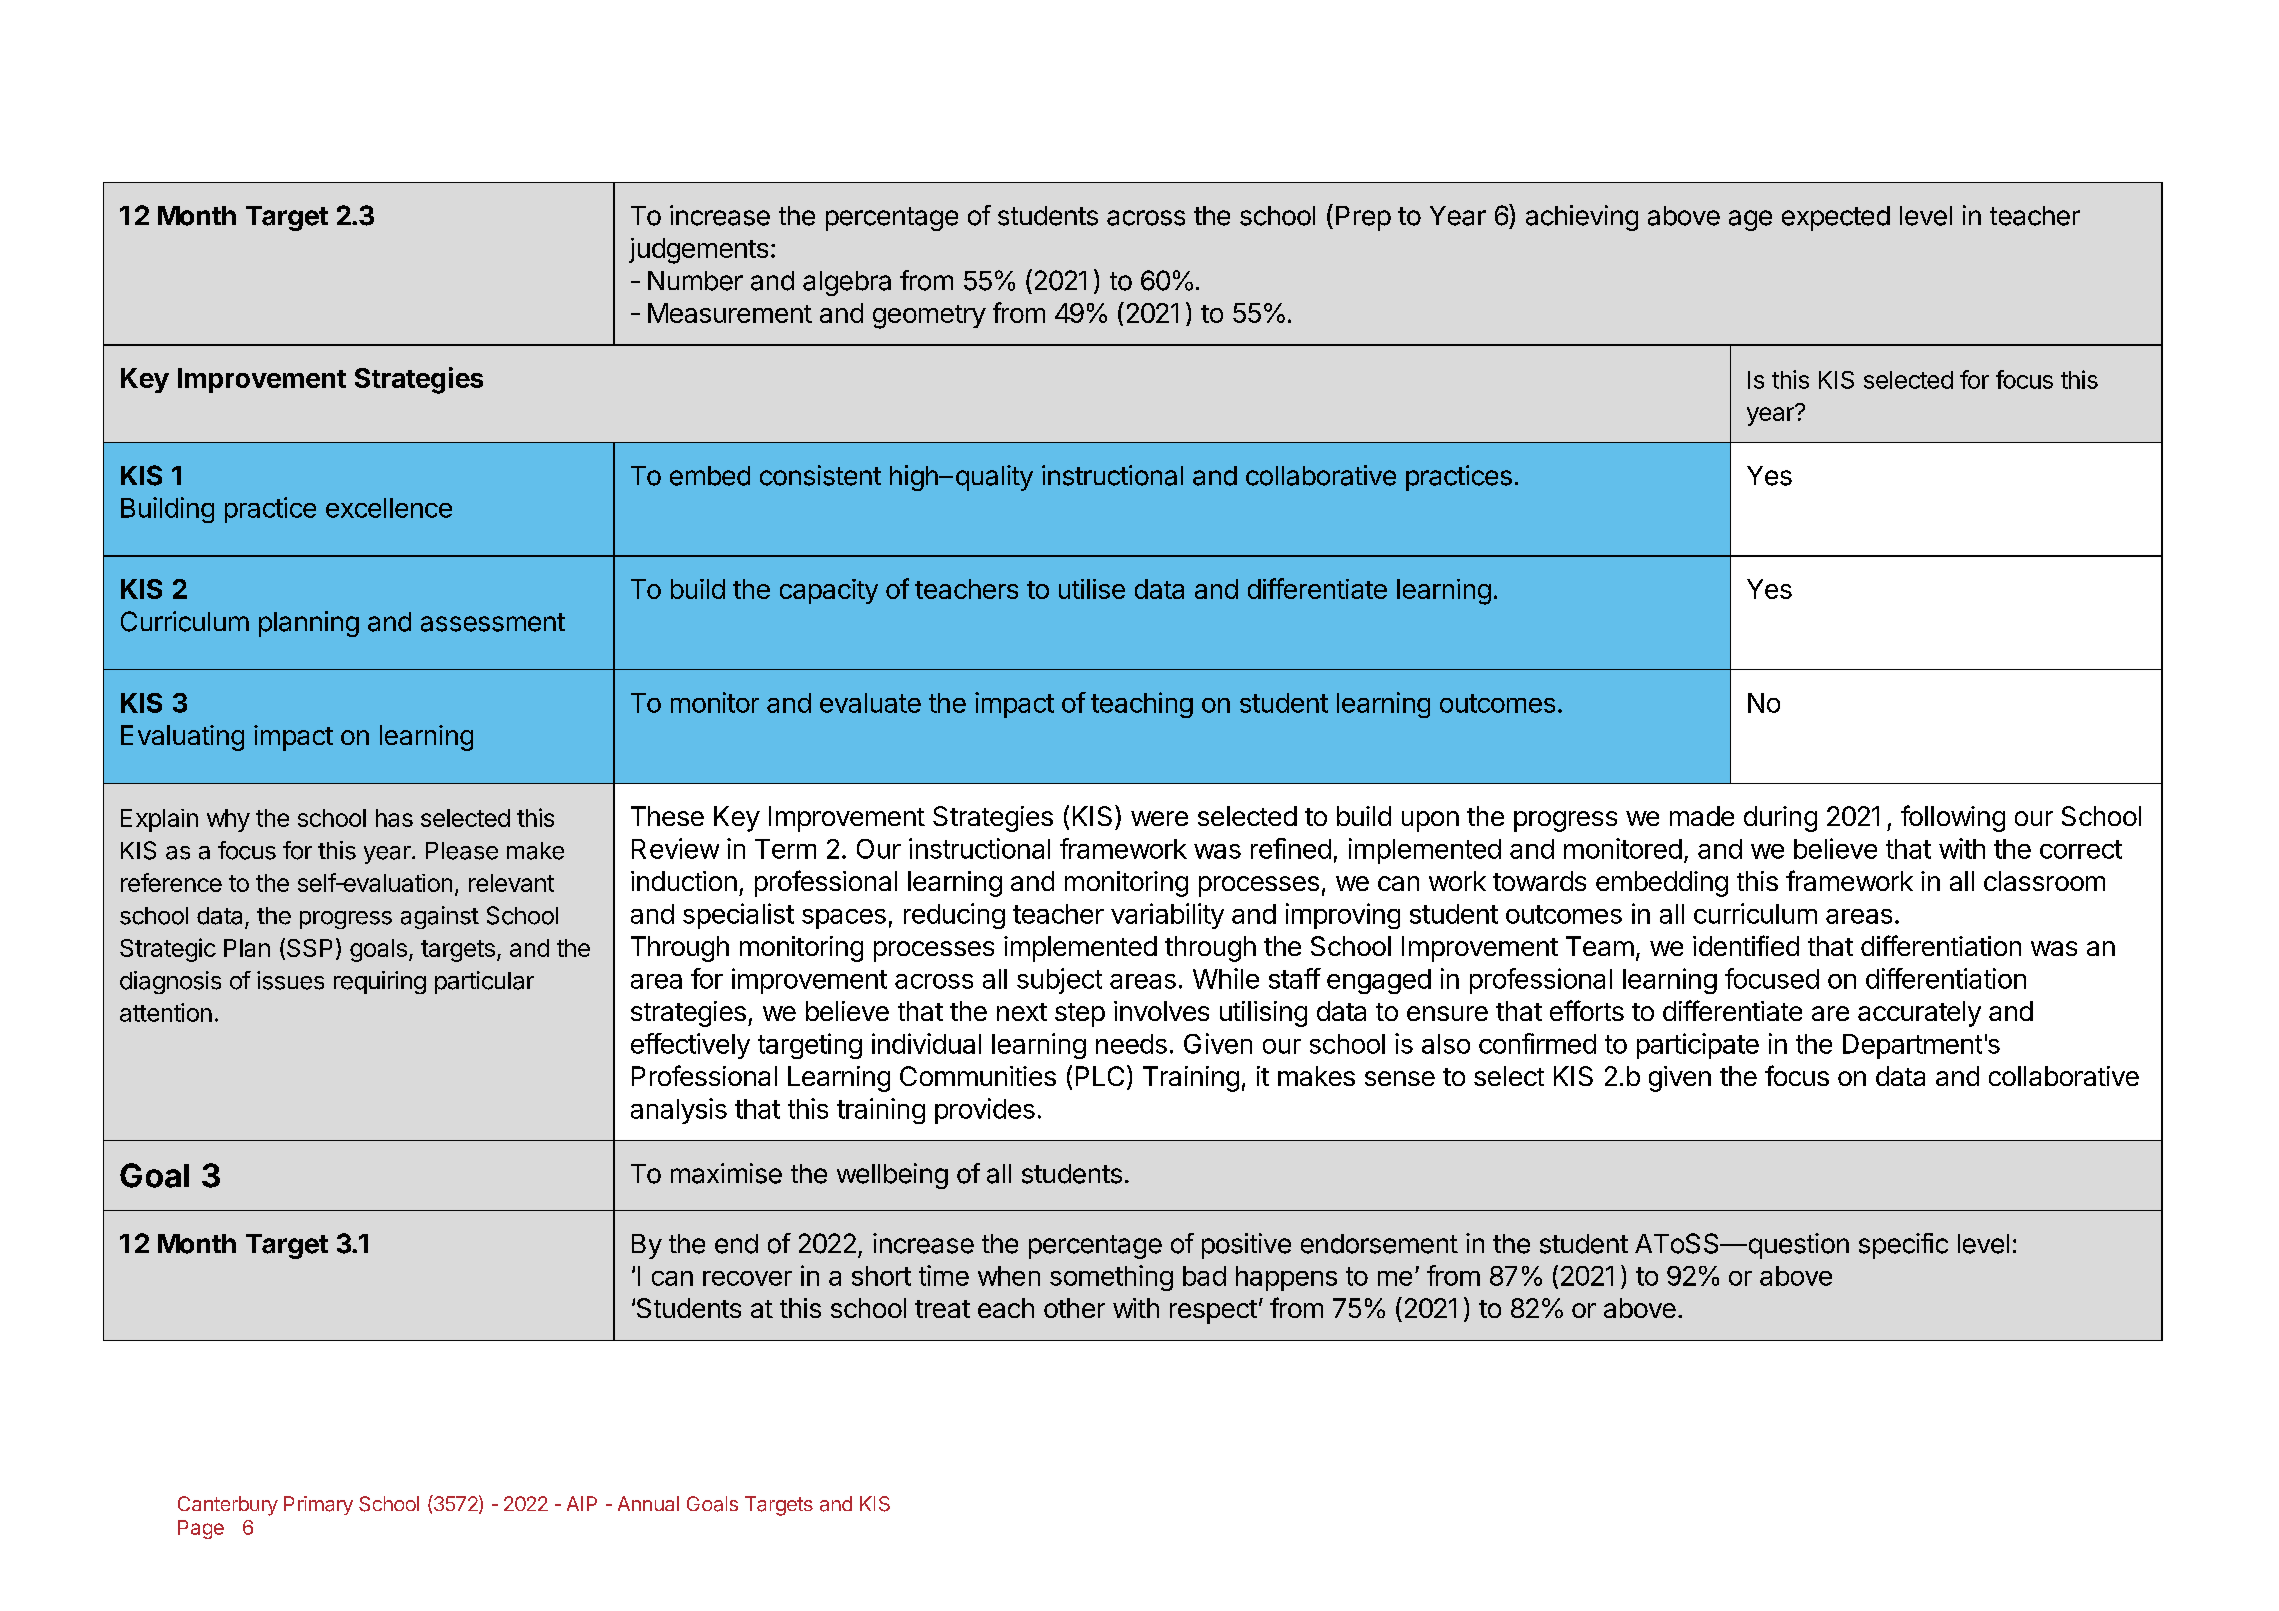 The image size is (2279, 1611). What do you see at coordinates (1836, 218) in the image?
I see `expected` at bounding box center [1836, 218].
